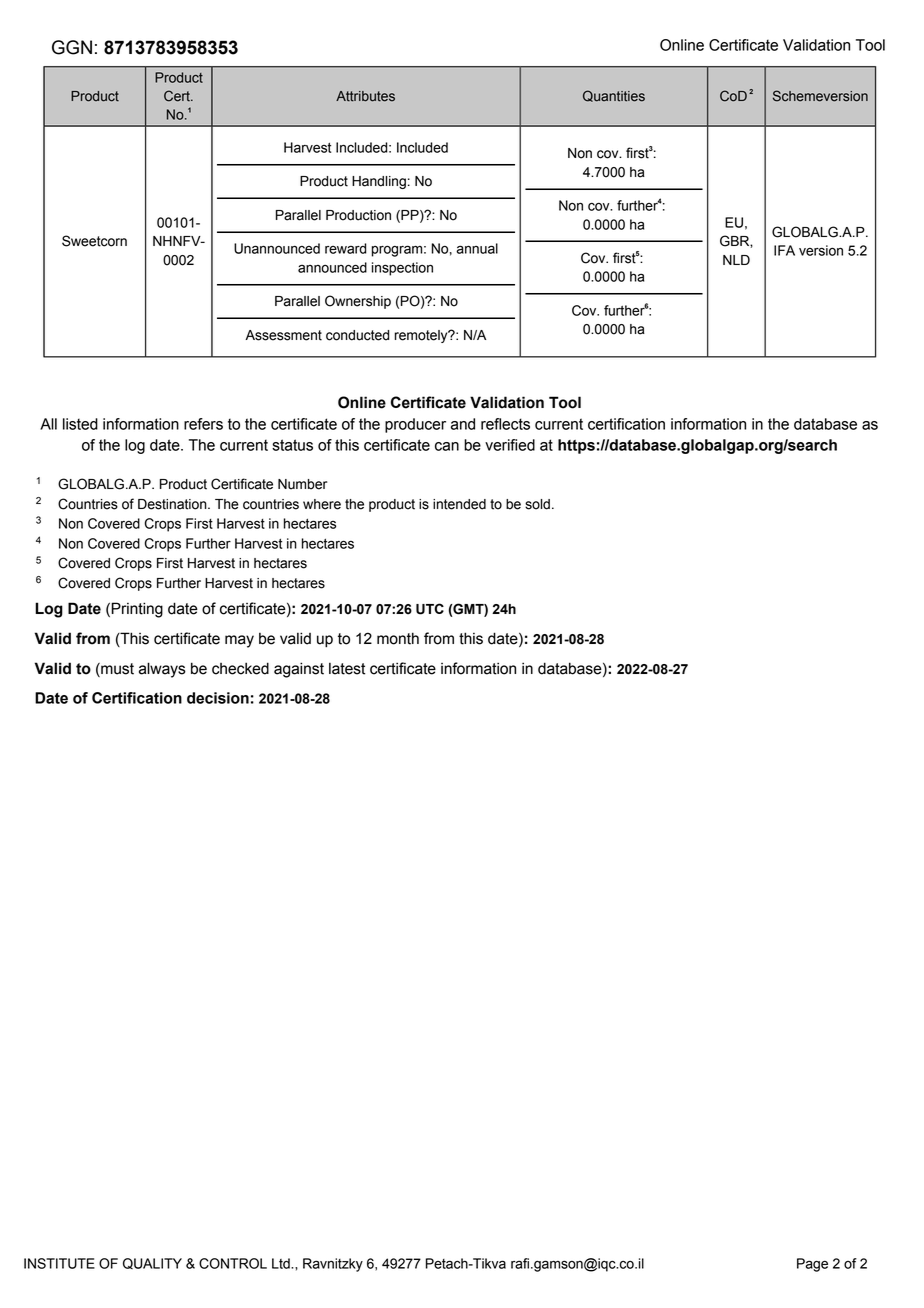 This page has height=1308, width=924. What do you see at coordinates (398, 638) in the page?
I see `month` at bounding box center [398, 638].
